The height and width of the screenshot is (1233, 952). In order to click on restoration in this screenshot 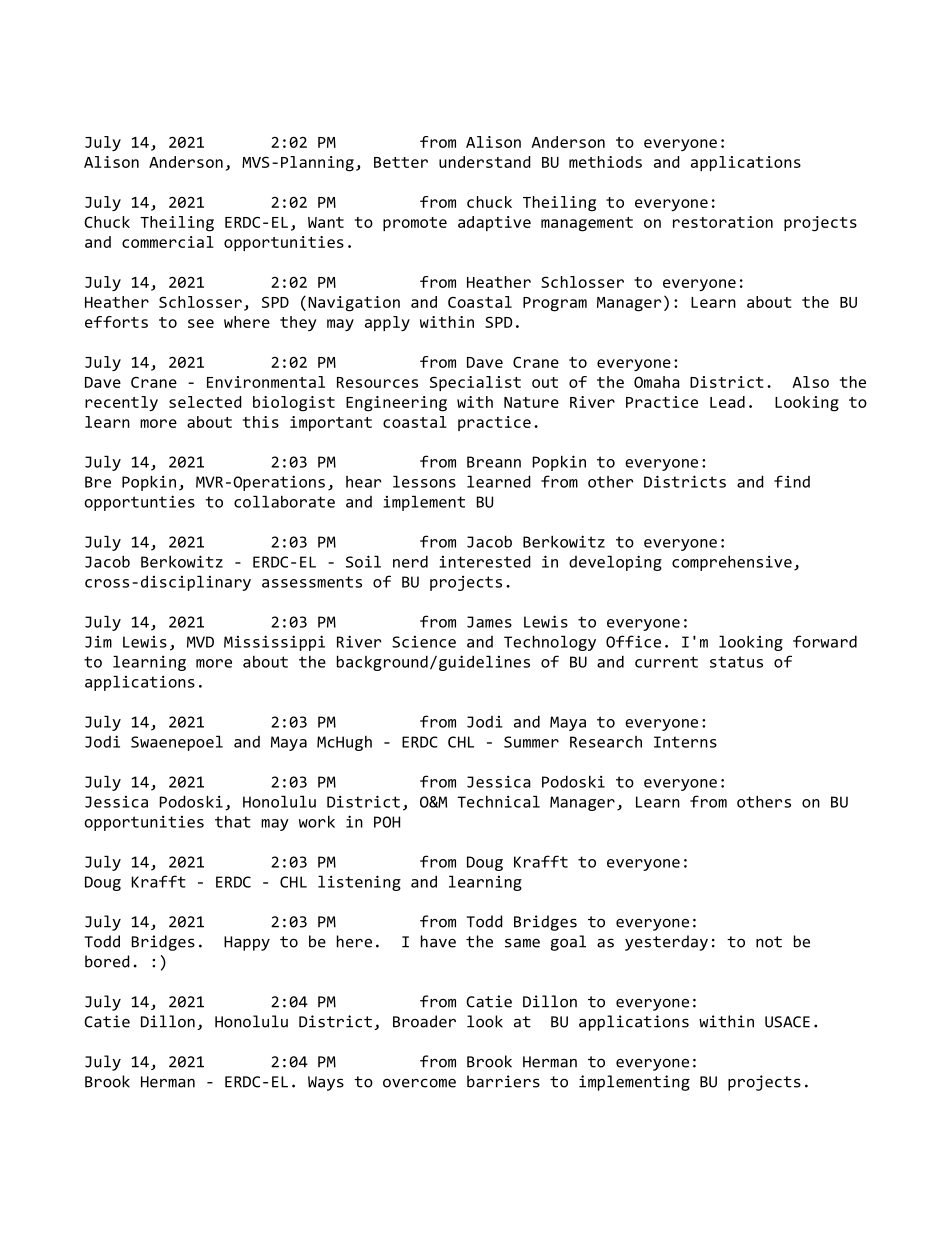, I will do `click(723, 222)`.
